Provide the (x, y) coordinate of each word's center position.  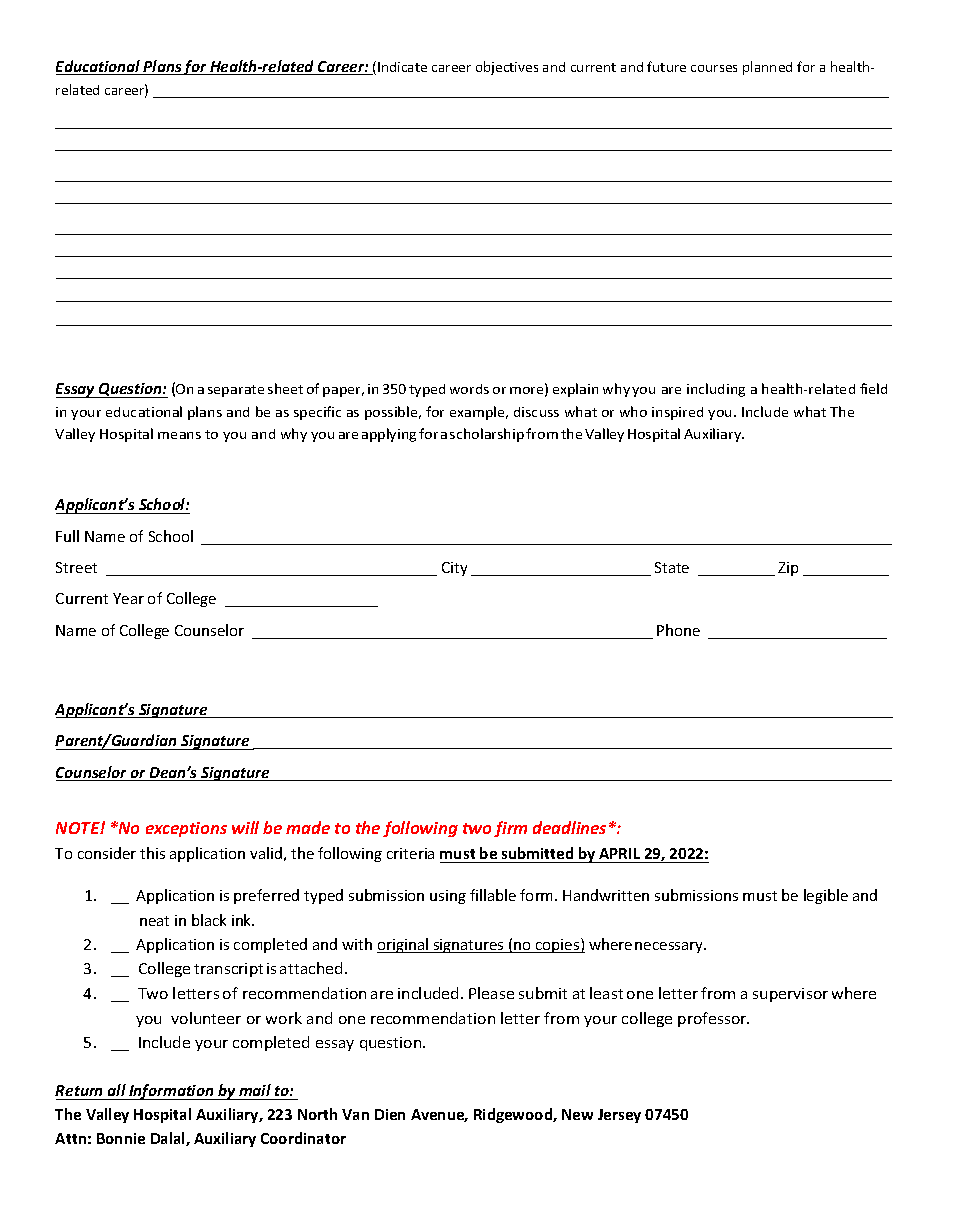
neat (154, 921)
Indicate (402, 67)
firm (510, 829)
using (448, 897)
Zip (788, 569)
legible (826, 896)
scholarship (488, 435)
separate (236, 391)
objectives (507, 68)
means (179, 435)
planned (767, 68)
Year (128, 598)
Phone (678, 630)
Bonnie (121, 1138)
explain (575, 390)
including (716, 390)
